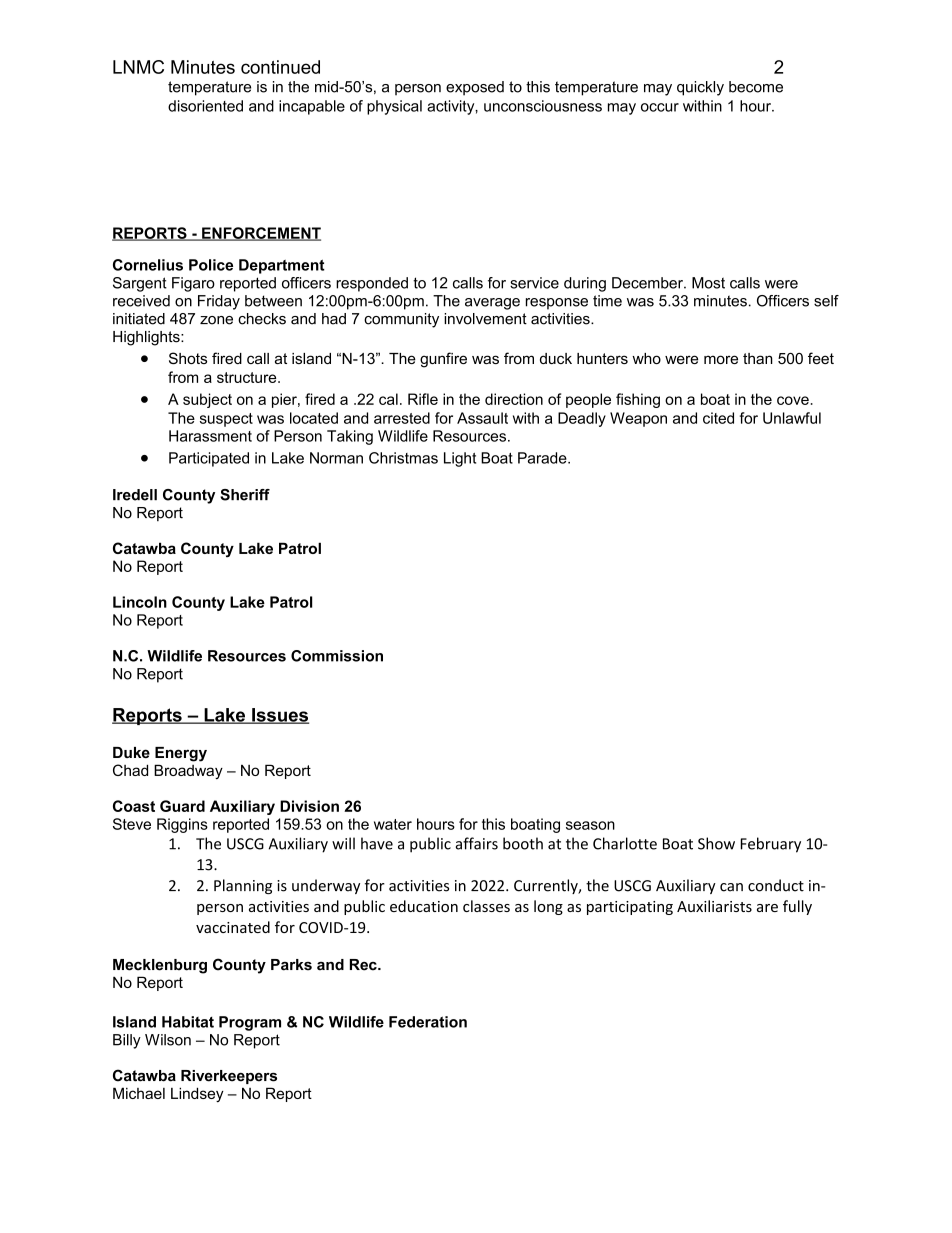 The width and height of the screenshot is (952, 1233). I want to click on Commission, so click(337, 656).
